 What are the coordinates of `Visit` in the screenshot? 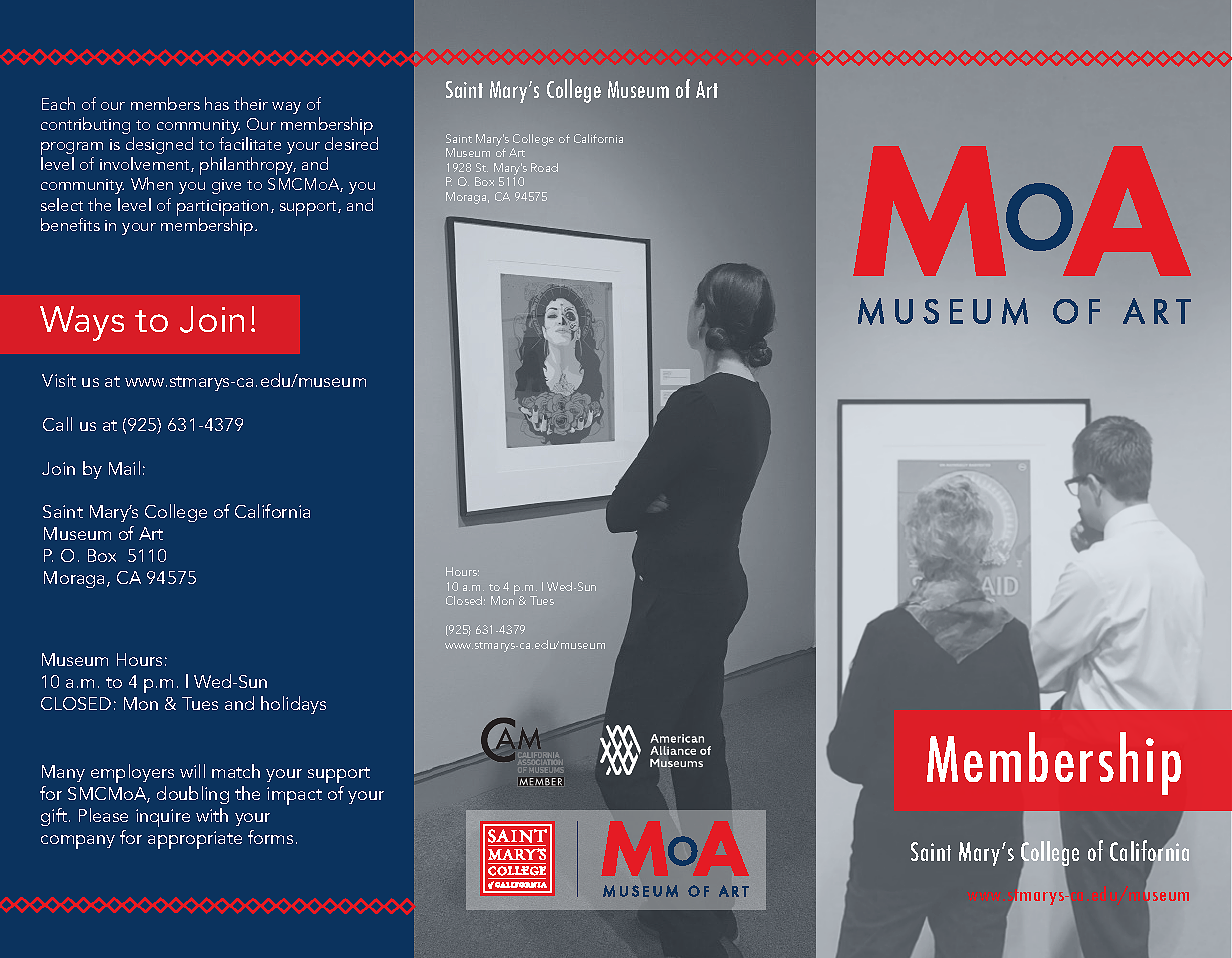 It's located at (59, 380).
